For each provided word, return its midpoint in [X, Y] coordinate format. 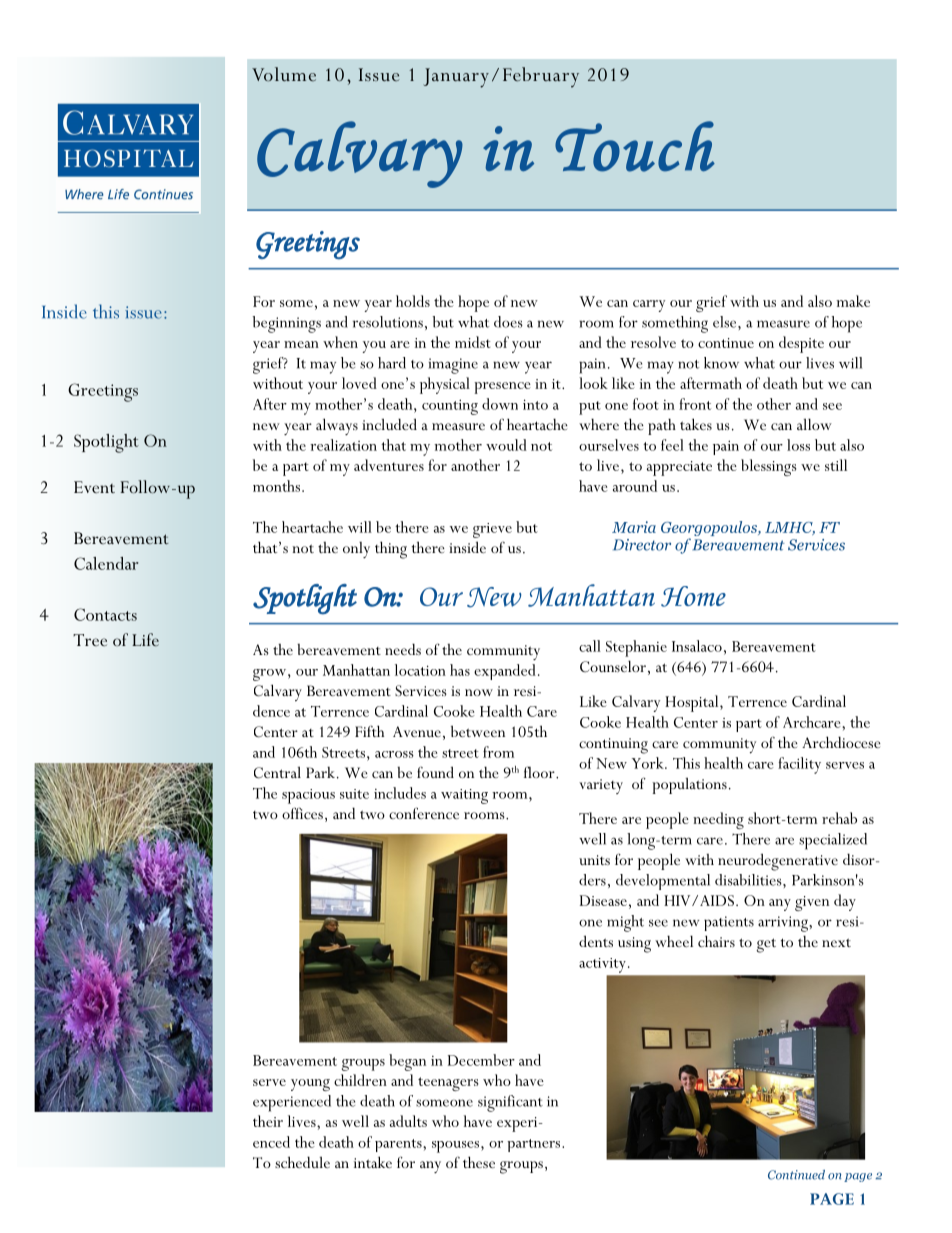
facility [799, 765]
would [506, 445]
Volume [284, 74]
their [268, 1121]
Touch [635, 146]
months [276, 486]
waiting [464, 796]
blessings [768, 467]
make [853, 301]
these [479, 1162]
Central [277, 772]
